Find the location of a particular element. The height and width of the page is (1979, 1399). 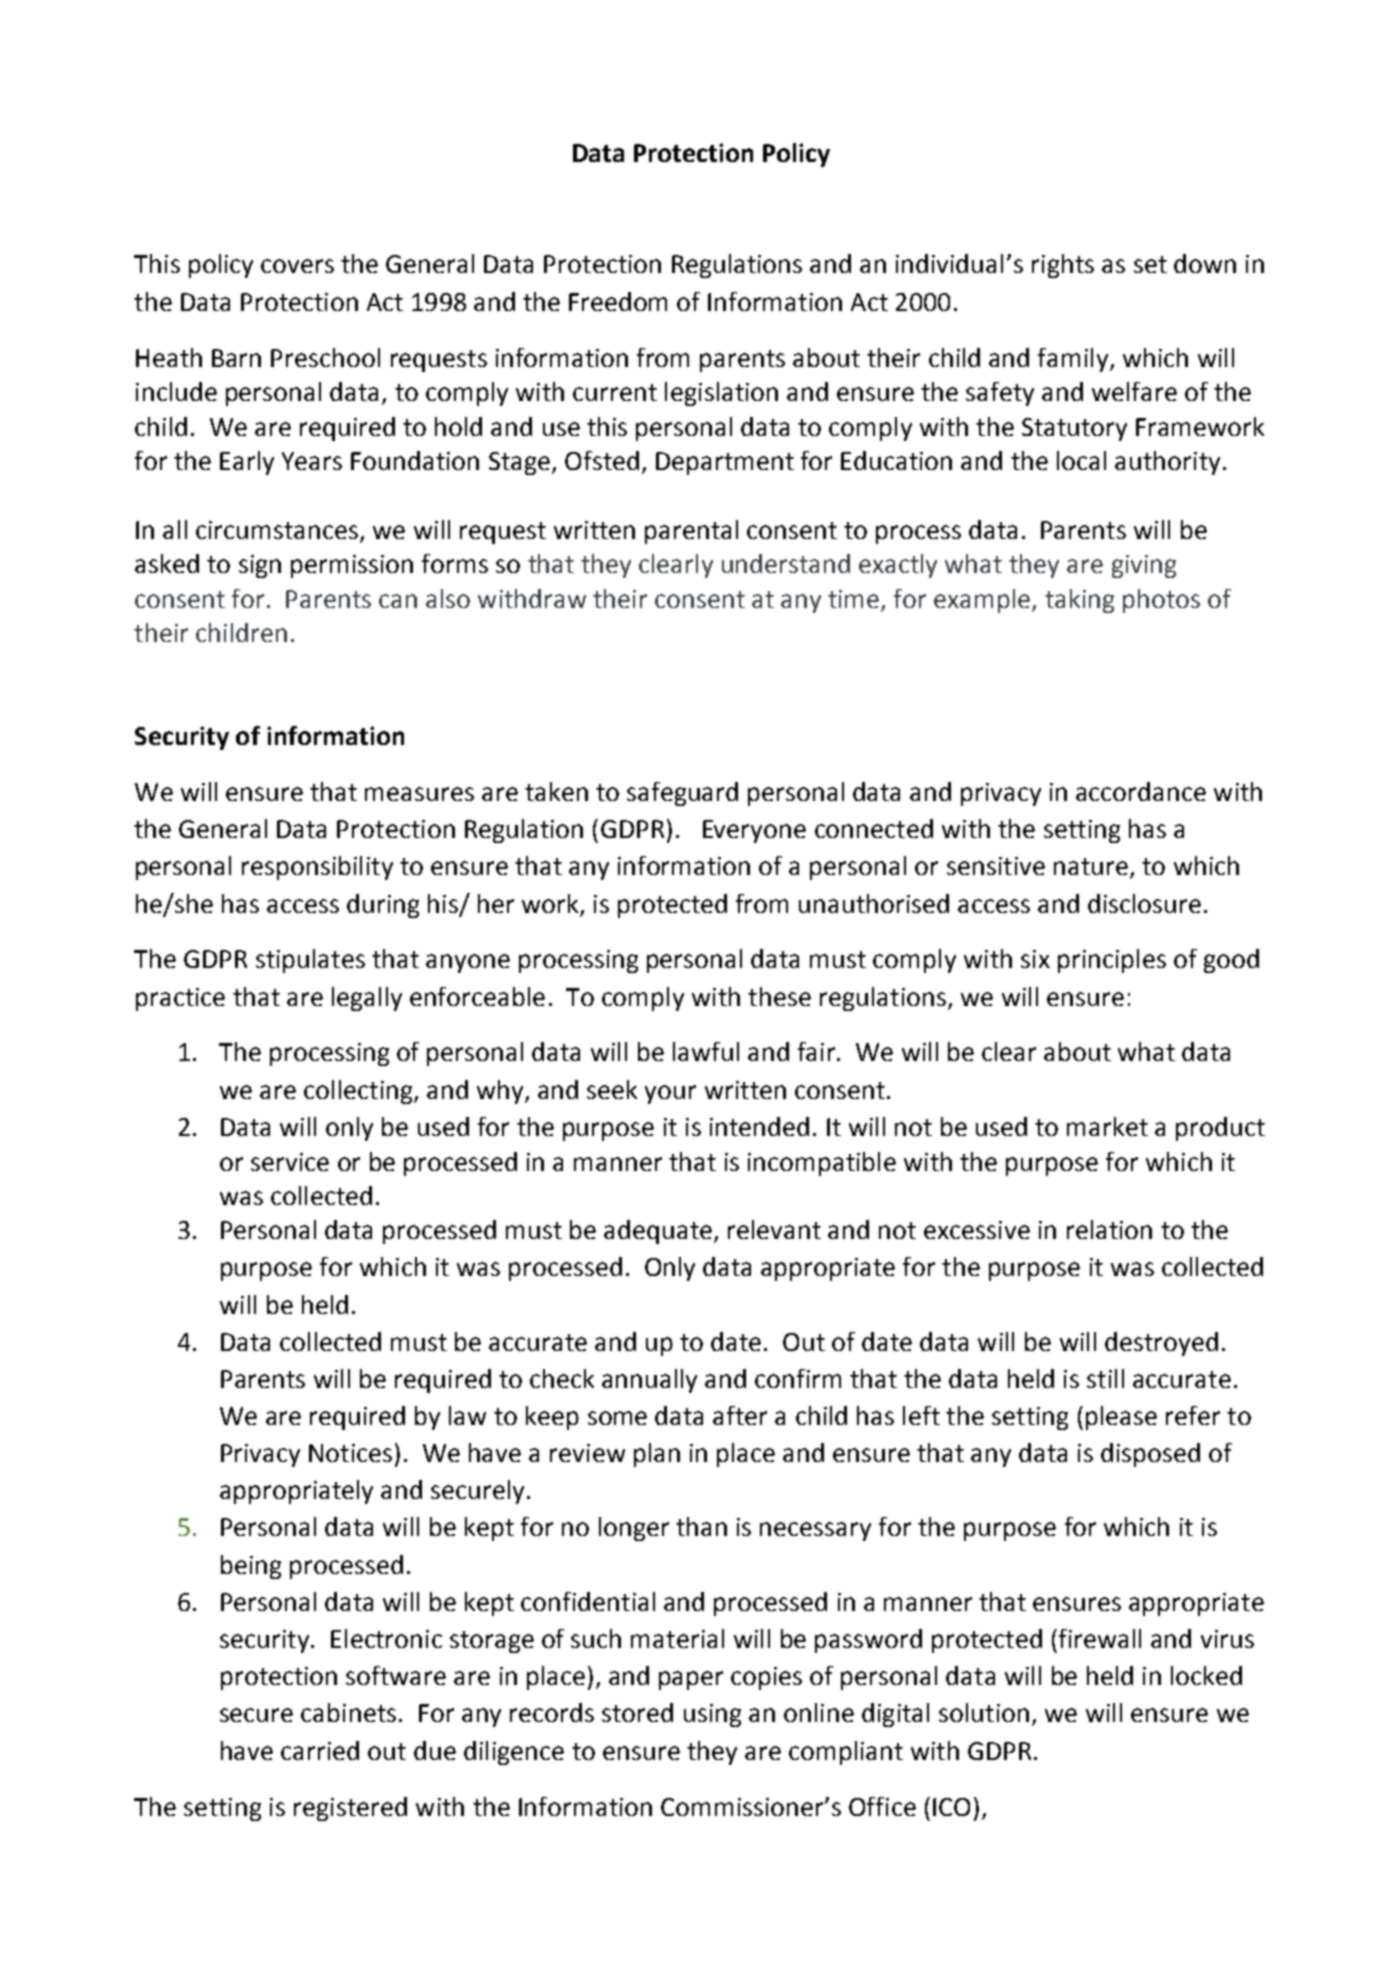

plan is located at coordinates (657, 1455).
